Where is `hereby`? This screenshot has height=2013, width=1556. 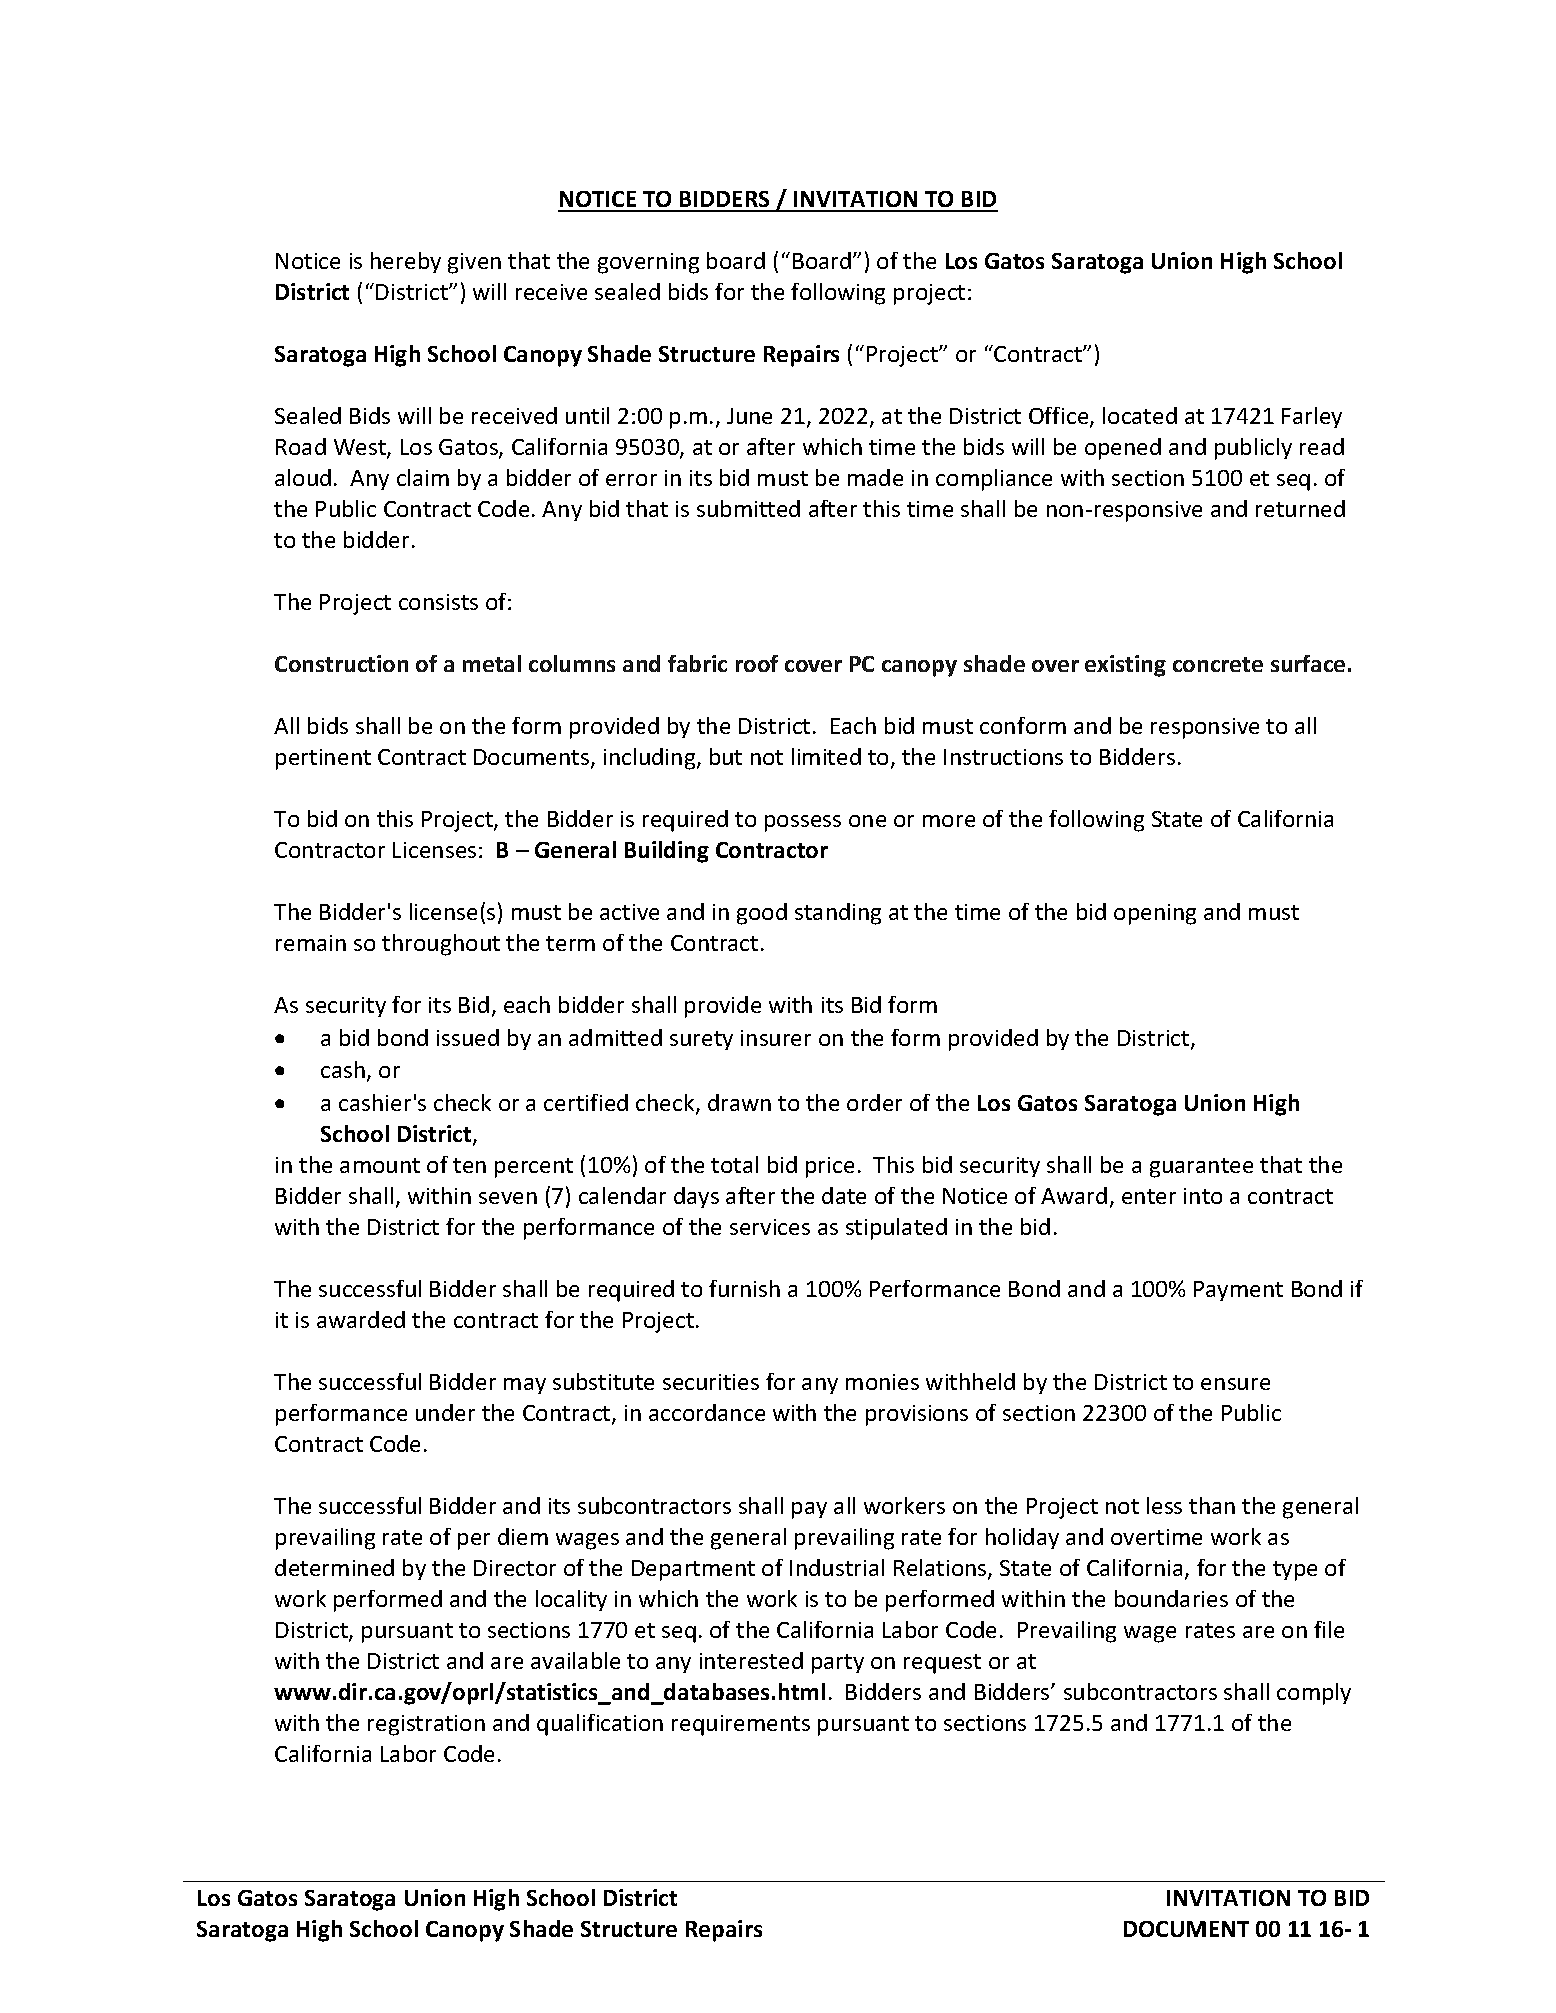
hereby is located at coordinates (406, 262).
